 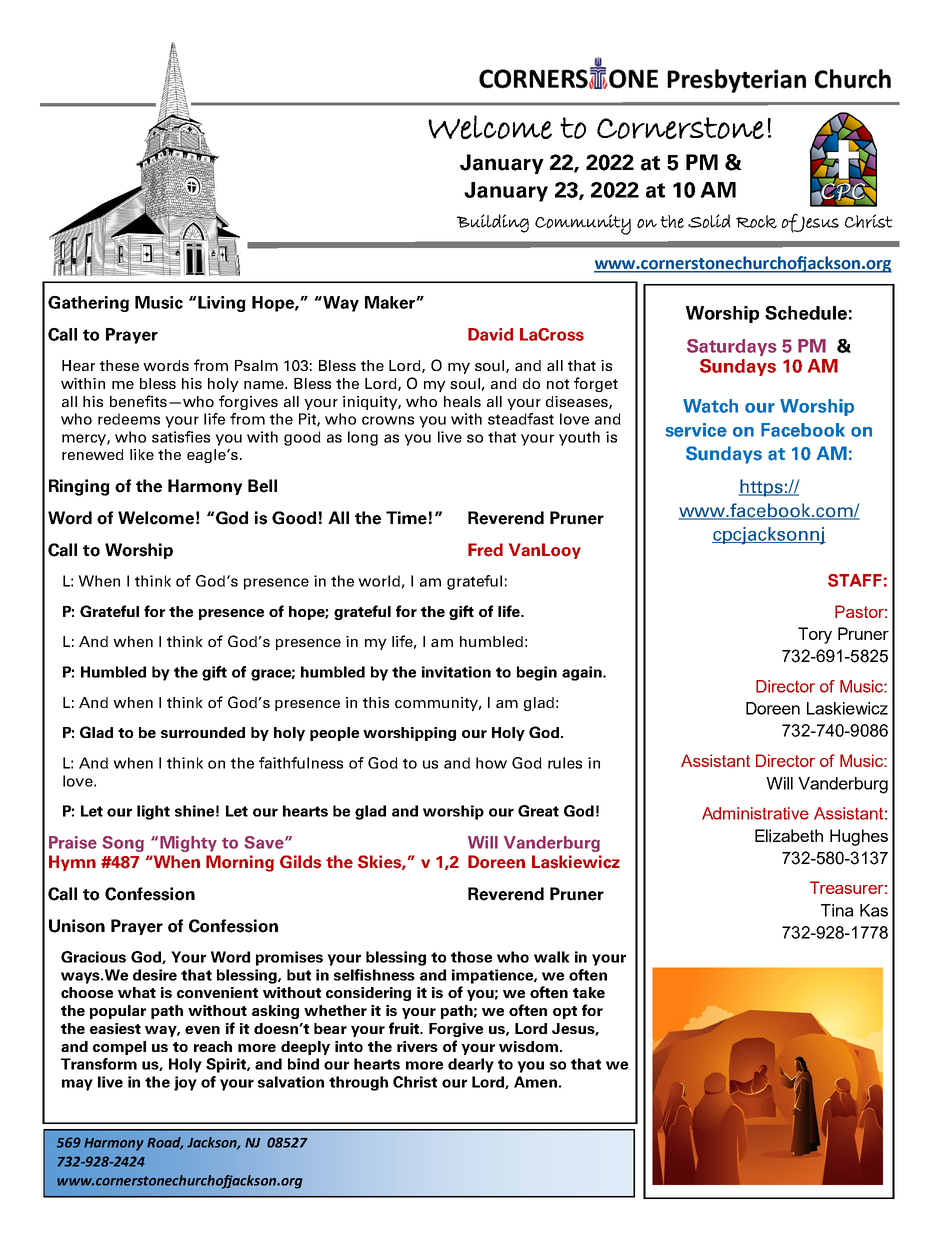 I want to click on surrounded, so click(x=203, y=732).
